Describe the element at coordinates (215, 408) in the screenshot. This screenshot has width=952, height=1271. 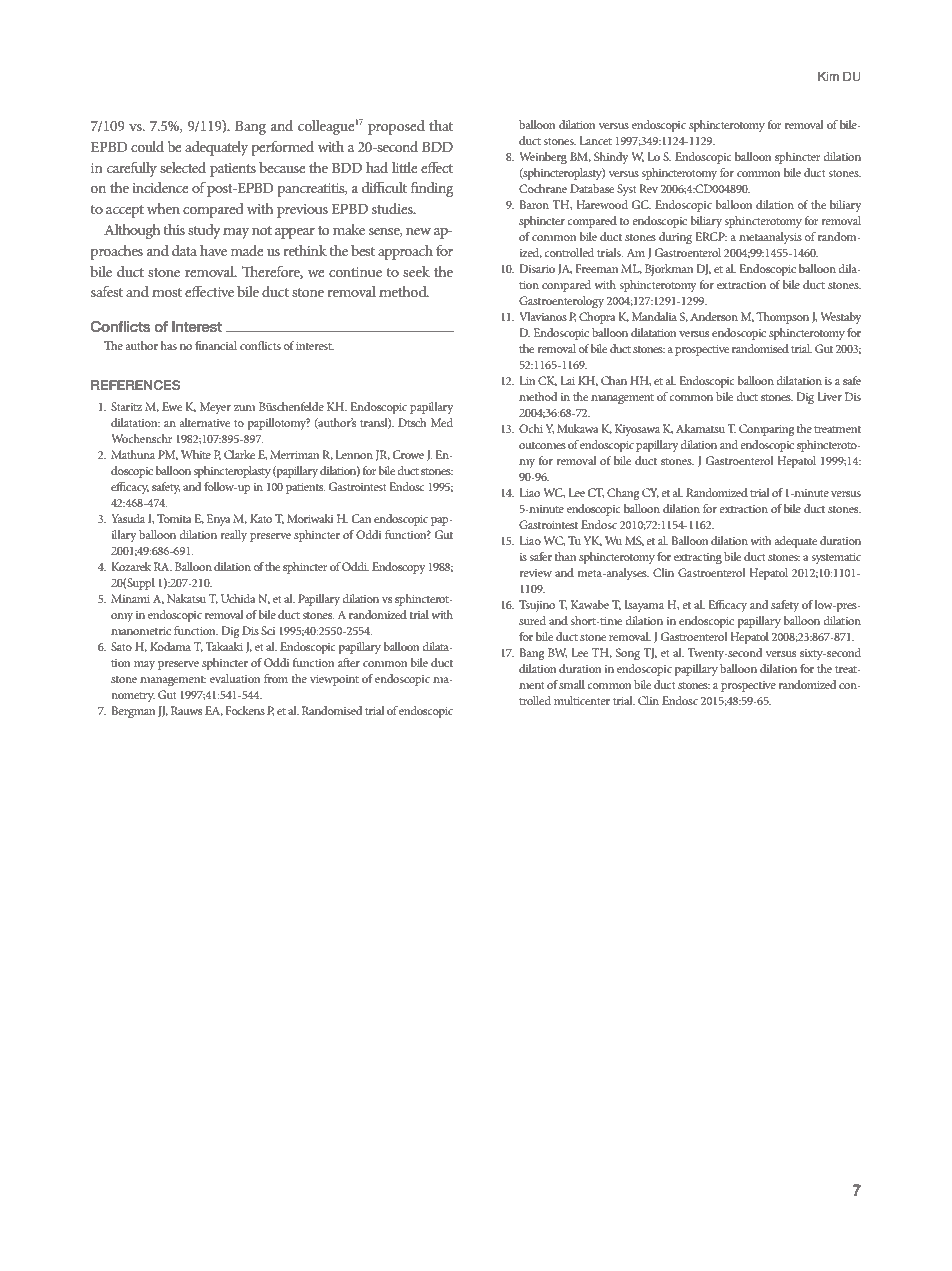
I see `Meyer` at that location.
